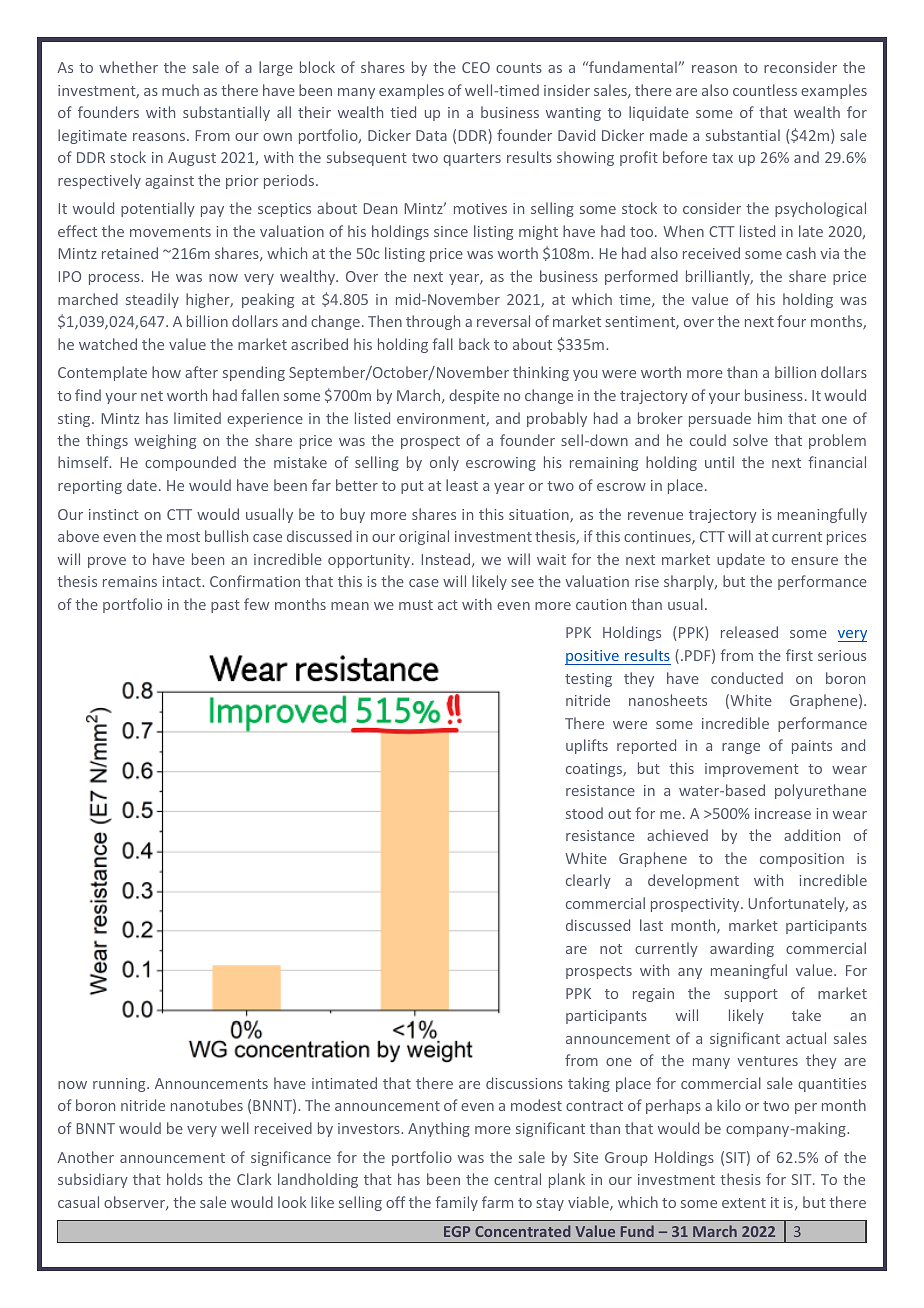  I want to click on persuade, so click(720, 419).
